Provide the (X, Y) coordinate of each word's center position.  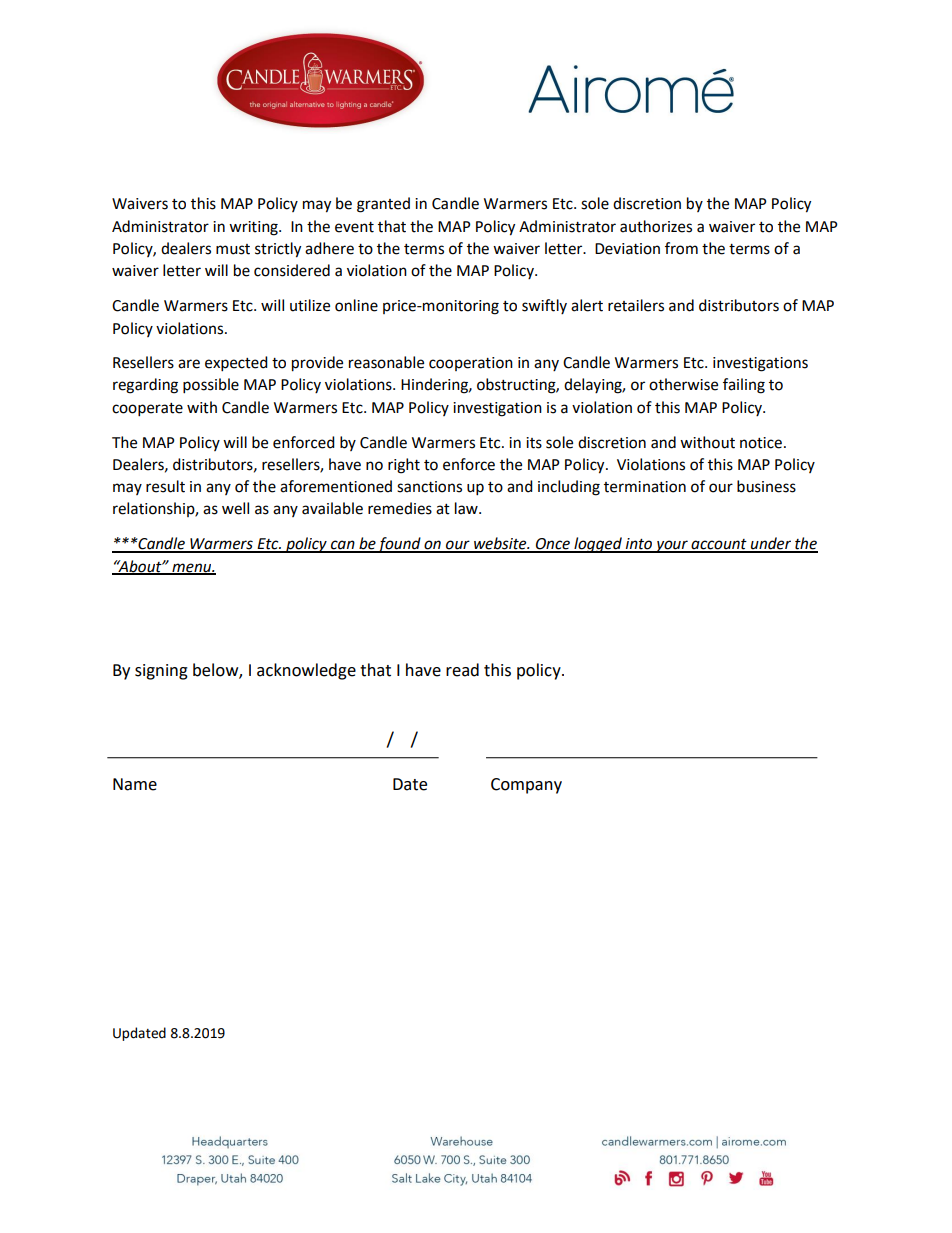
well (235, 508)
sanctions (429, 487)
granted (383, 205)
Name (135, 784)
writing (254, 228)
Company (526, 786)
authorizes (656, 226)
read (462, 670)
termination (645, 487)
